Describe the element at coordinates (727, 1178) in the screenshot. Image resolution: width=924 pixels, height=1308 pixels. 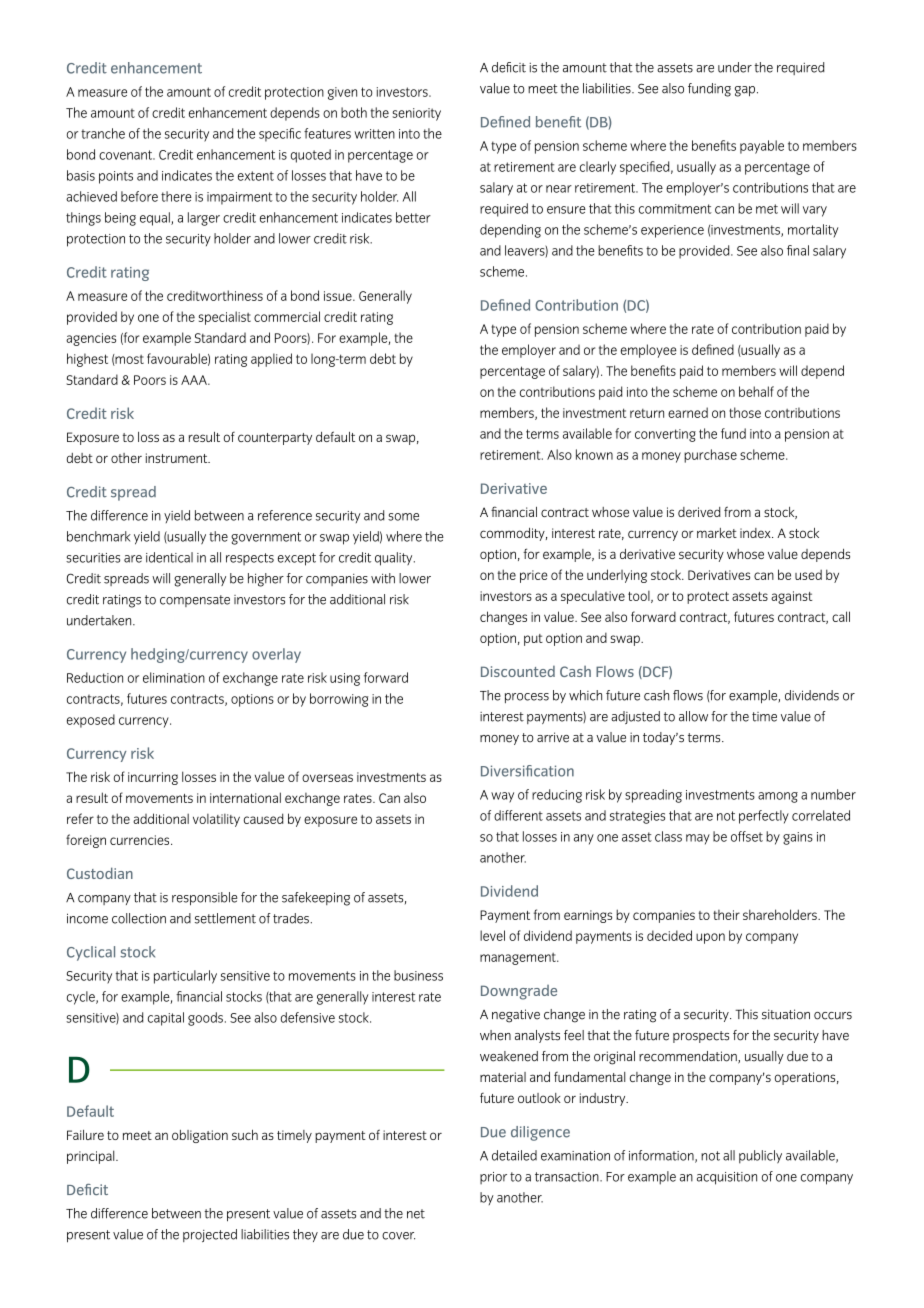
I see `acquisition` at that location.
